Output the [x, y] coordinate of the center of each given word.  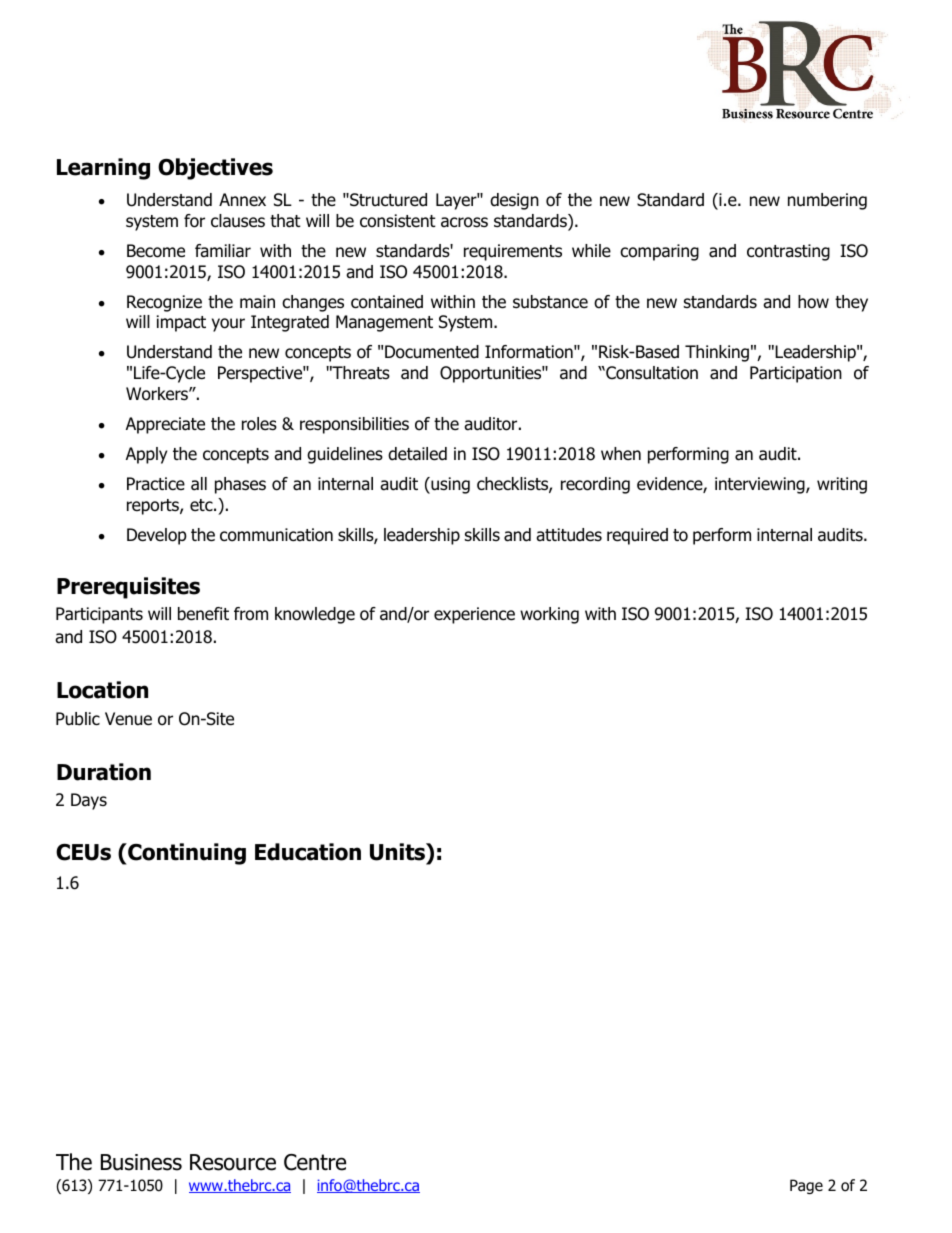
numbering [827, 201]
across [464, 222]
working [549, 615]
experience [474, 615]
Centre [315, 1162]
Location [102, 690]
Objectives [215, 169]
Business [141, 1162]
